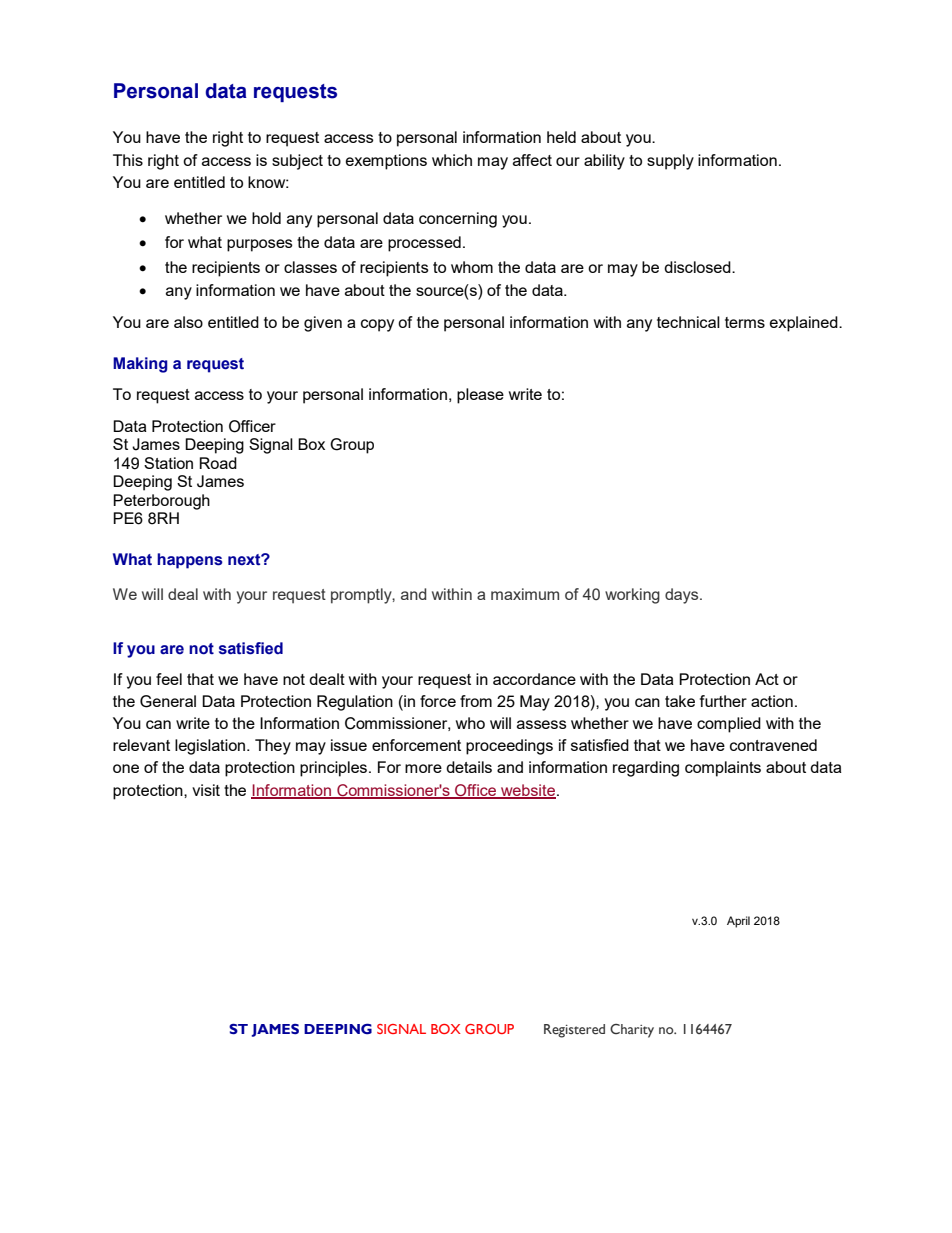 This screenshot has width=952, height=1233. I want to click on This, so click(128, 160).
